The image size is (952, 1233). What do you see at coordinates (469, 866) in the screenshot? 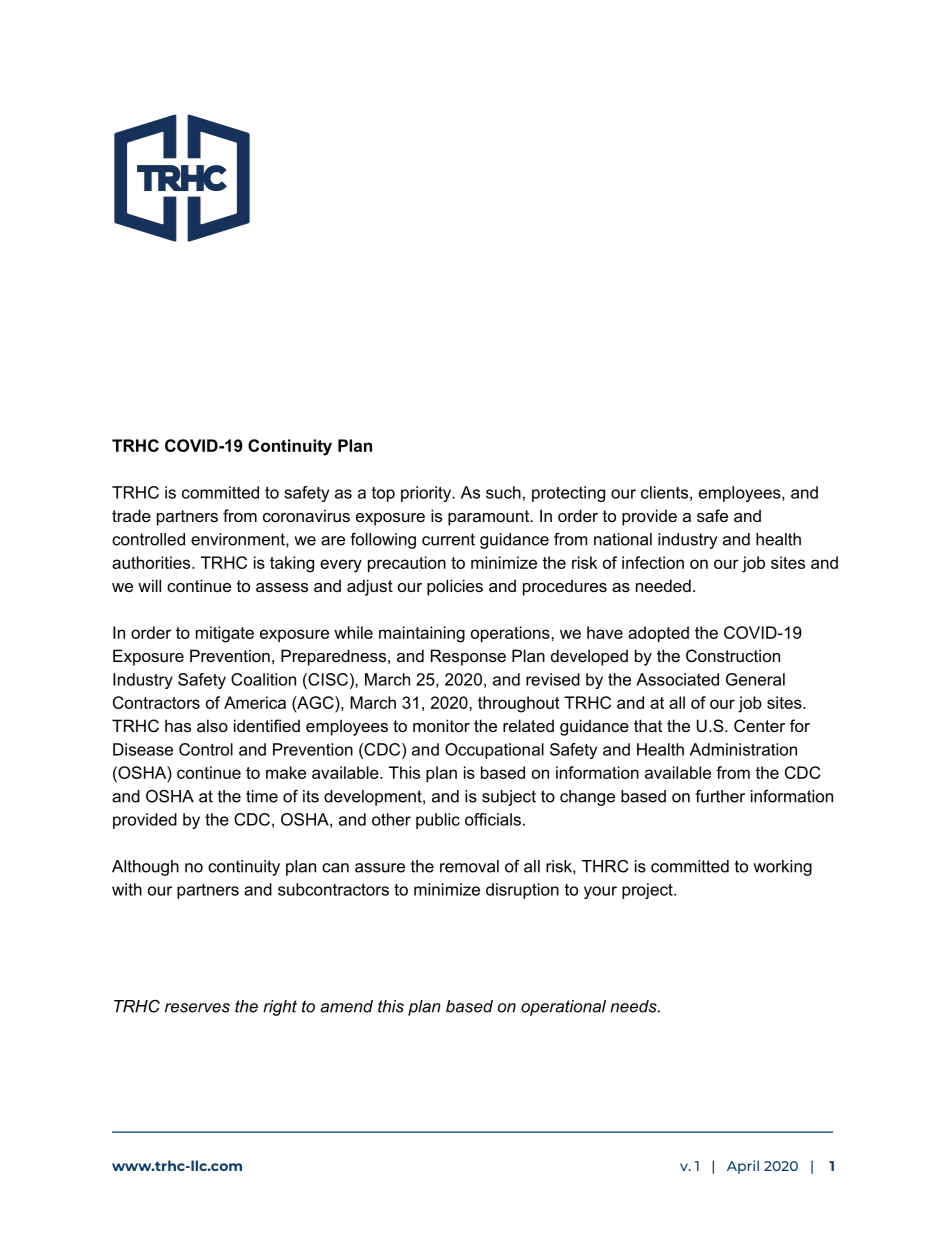
I see `removal` at bounding box center [469, 866].
